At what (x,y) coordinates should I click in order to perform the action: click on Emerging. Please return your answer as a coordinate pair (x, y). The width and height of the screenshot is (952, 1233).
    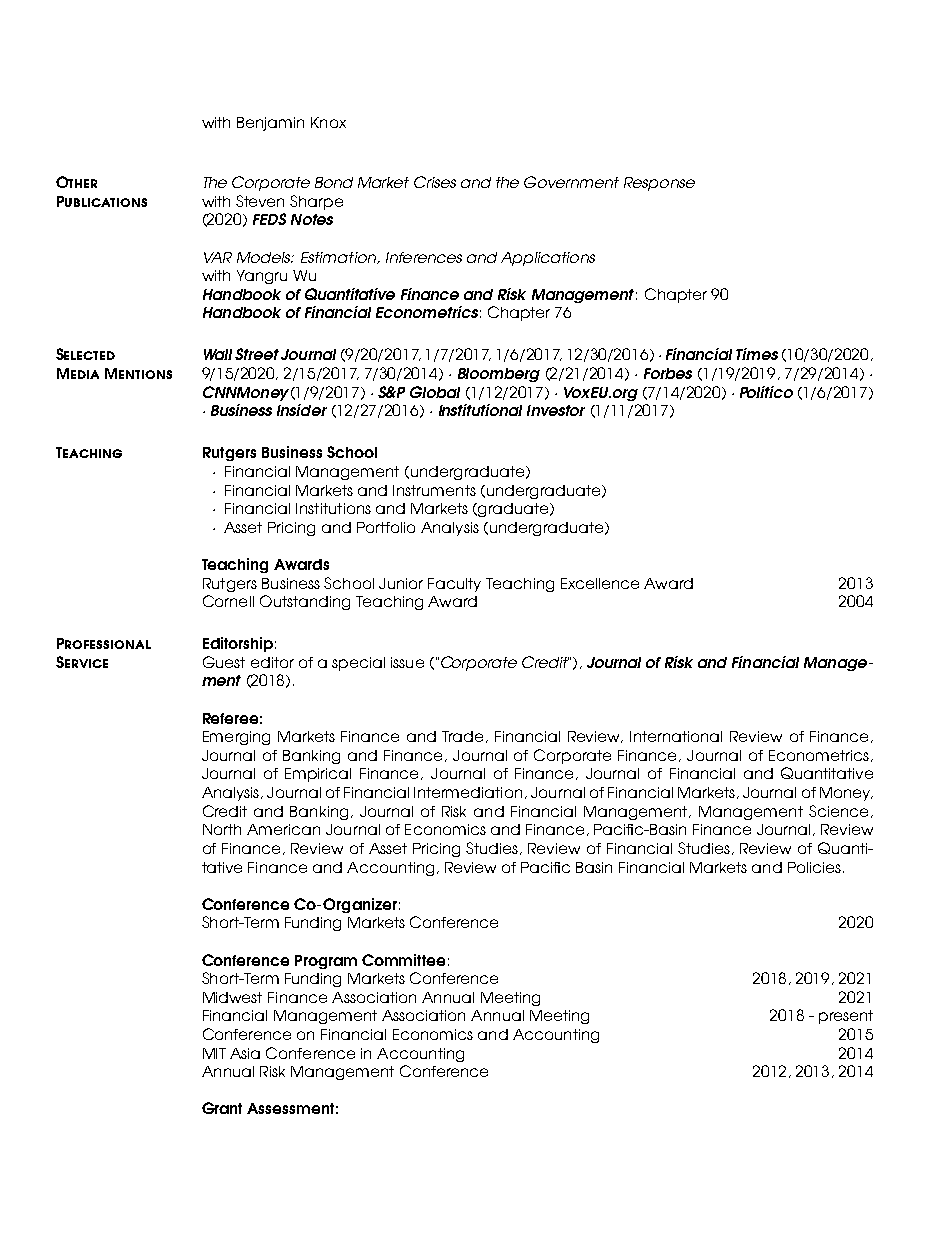
    Looking at the image, I should click on (236, 738).
